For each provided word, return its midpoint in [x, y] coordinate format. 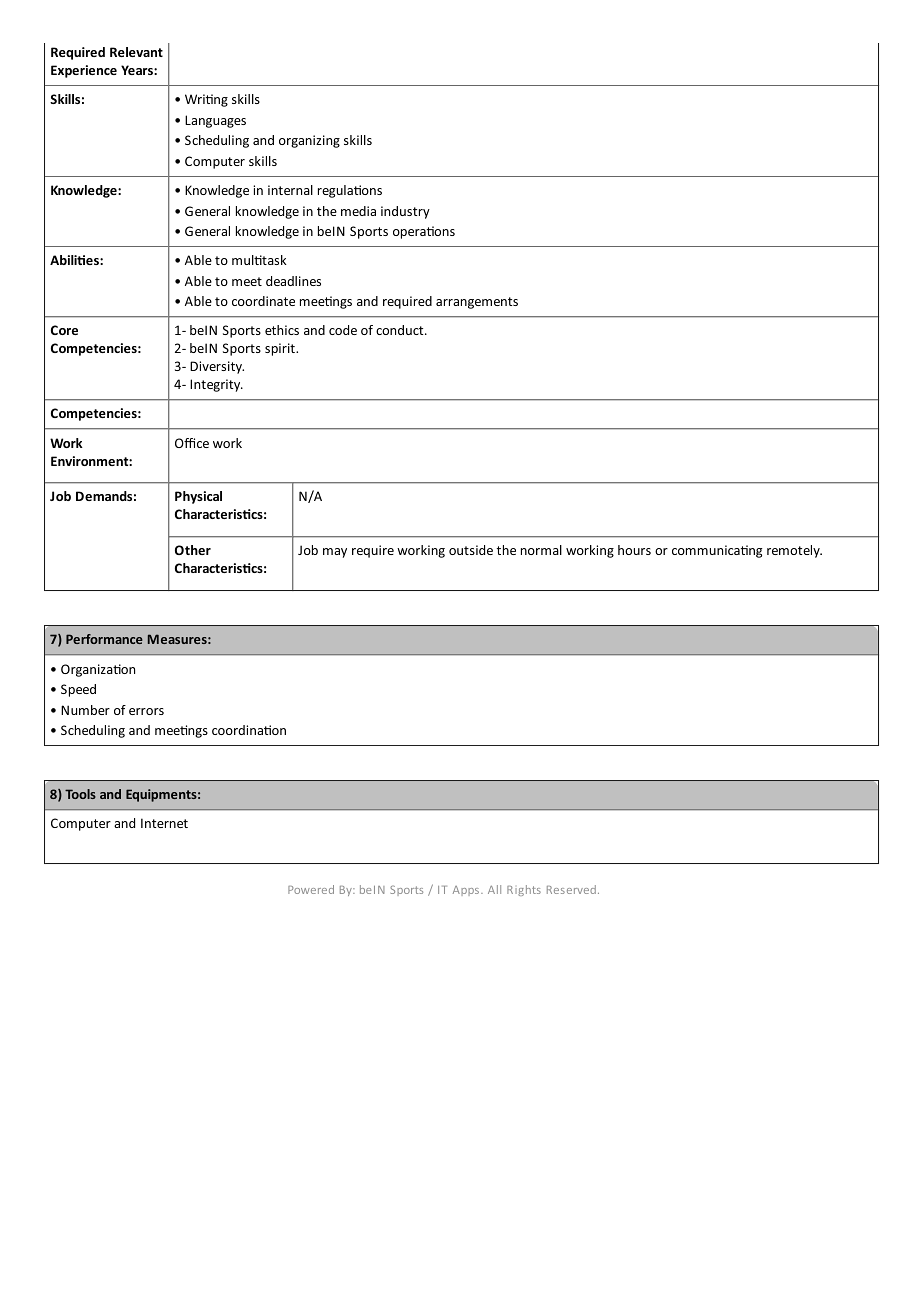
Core [64, 330]
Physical [198, 497]
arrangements [477, 303]
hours [634, 550]
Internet [164, 823]
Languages [215, 121]
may [335, 553]
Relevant [136, 52]
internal [290, 190]
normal [541, 550]
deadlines [293, 281]
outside [471, 550]
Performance [104, 639]
